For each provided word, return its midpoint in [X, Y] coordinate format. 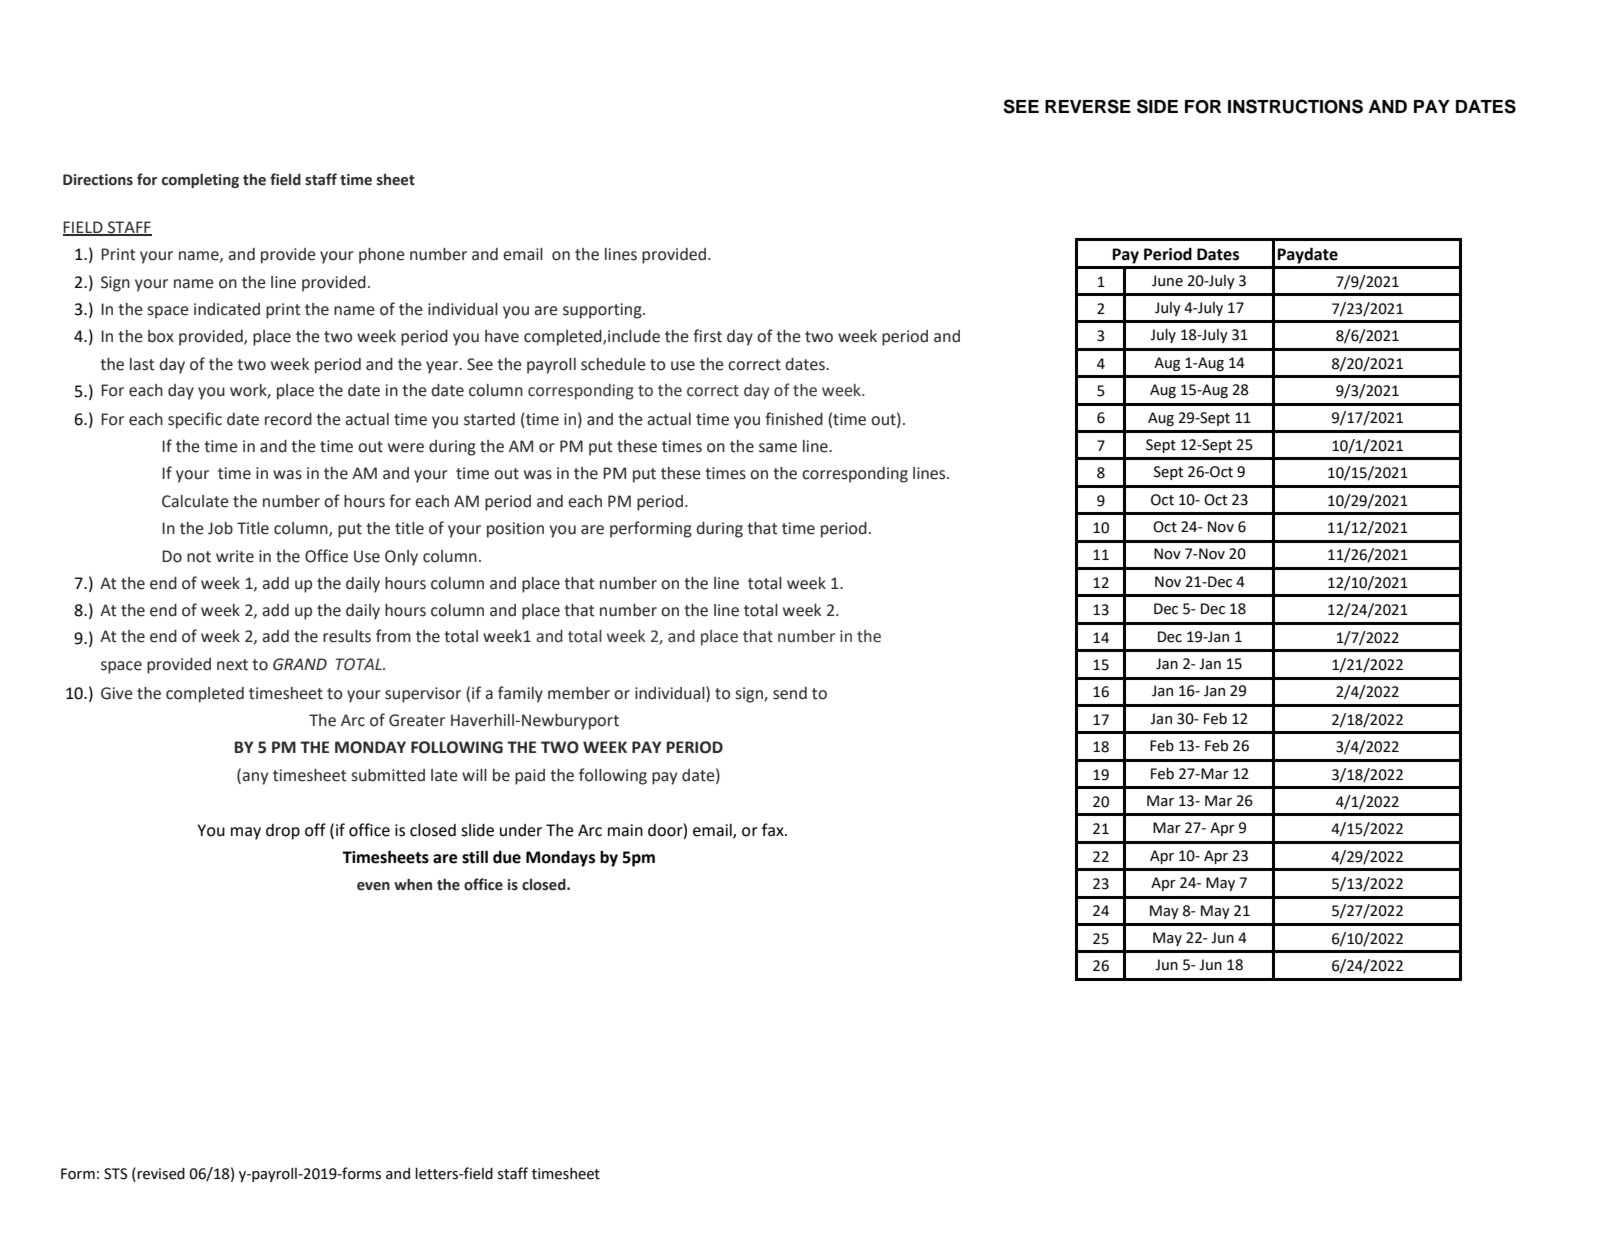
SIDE [1157, 106]
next [232, 665]
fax [774, 830]
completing [200, 180]
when [413, 884]
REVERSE [1088, 106]
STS [115, 1174]
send [790, 693]
